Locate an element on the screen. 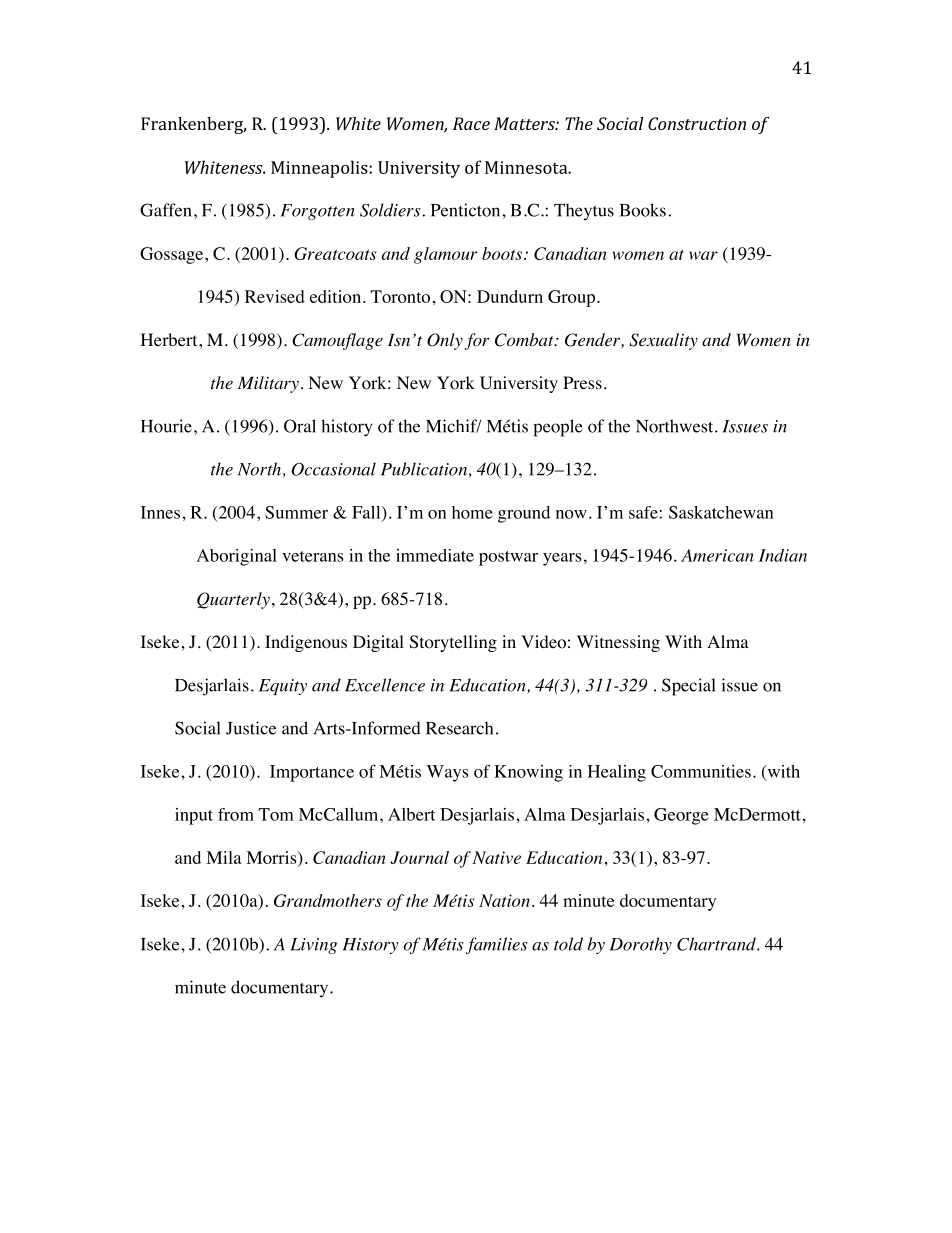 The width and height of the screenshot is (952, 1233). Minneapolis is located at coordinates (320, 169).
